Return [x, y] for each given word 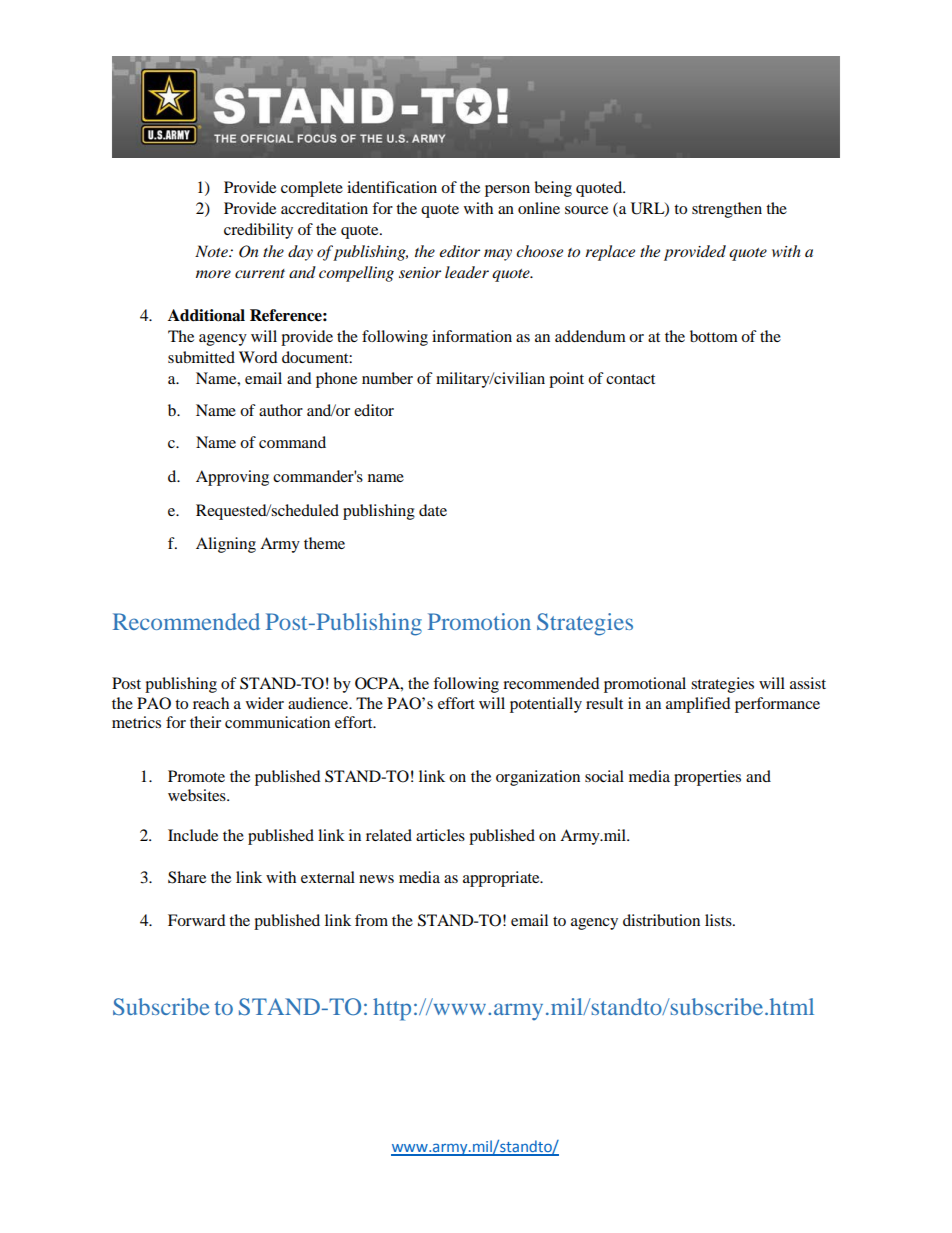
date [433, 510]
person [507, 191]
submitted [201, 357]
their [205, 722]
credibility [258, 231]
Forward [197, 920]
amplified [698, 705]
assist [808, 683]
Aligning [226, 545]
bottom [714, 336]
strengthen [727, 210]
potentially [546, 705]
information [472, 336]
